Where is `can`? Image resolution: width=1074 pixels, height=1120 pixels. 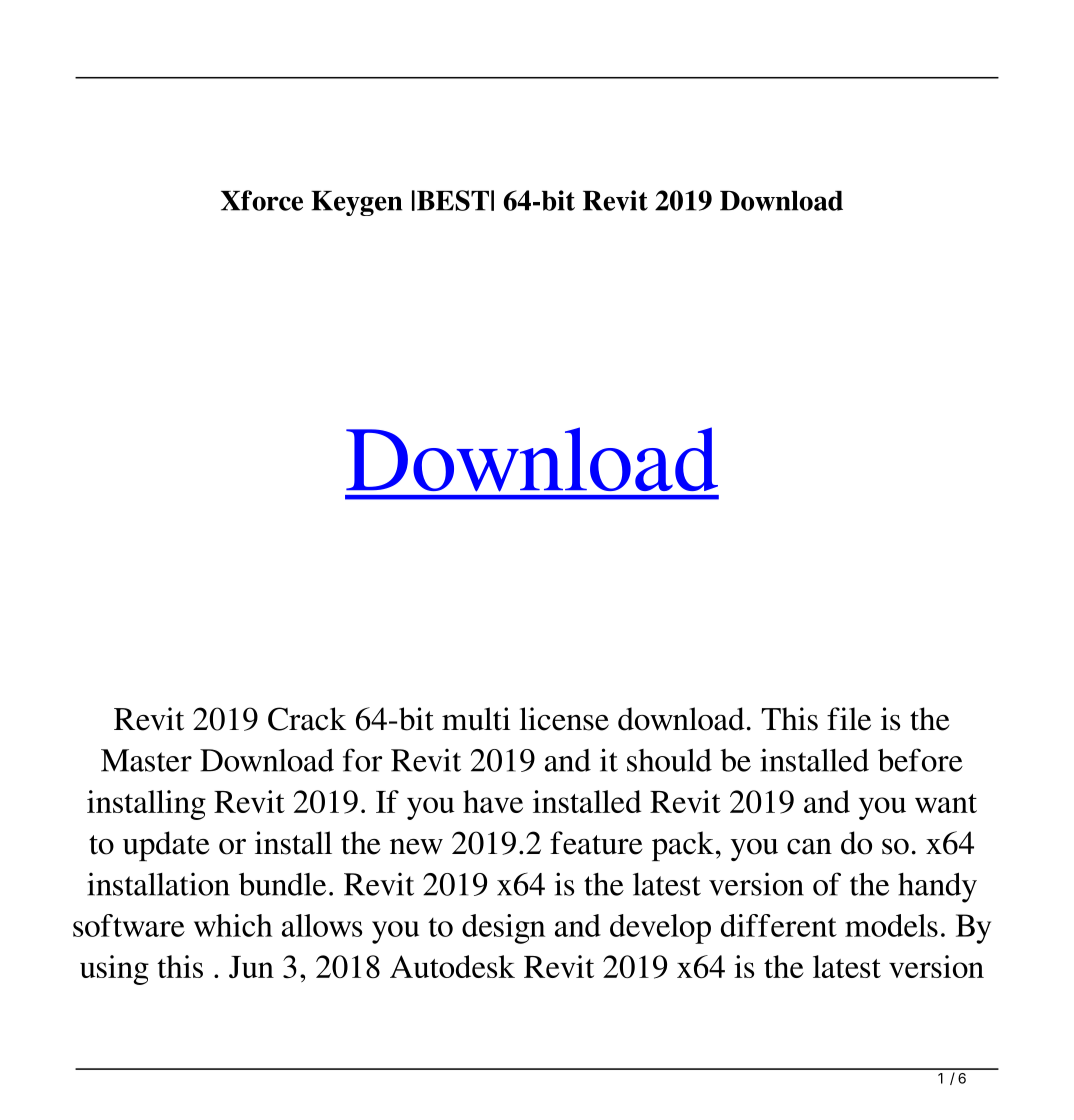 can is located at coordinates (809, 847).
